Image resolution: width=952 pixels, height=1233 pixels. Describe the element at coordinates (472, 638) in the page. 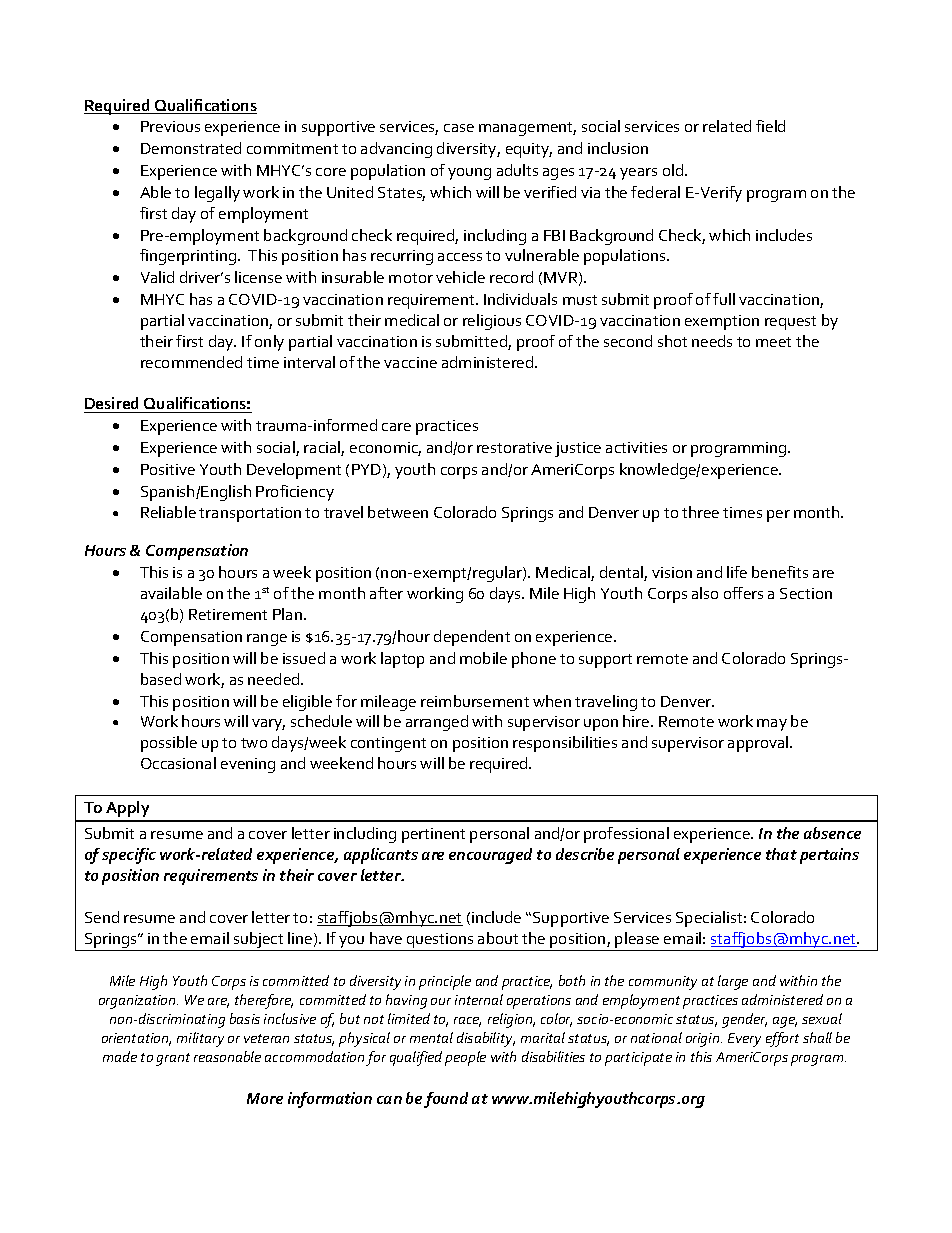

I see `dependent` at that location.
